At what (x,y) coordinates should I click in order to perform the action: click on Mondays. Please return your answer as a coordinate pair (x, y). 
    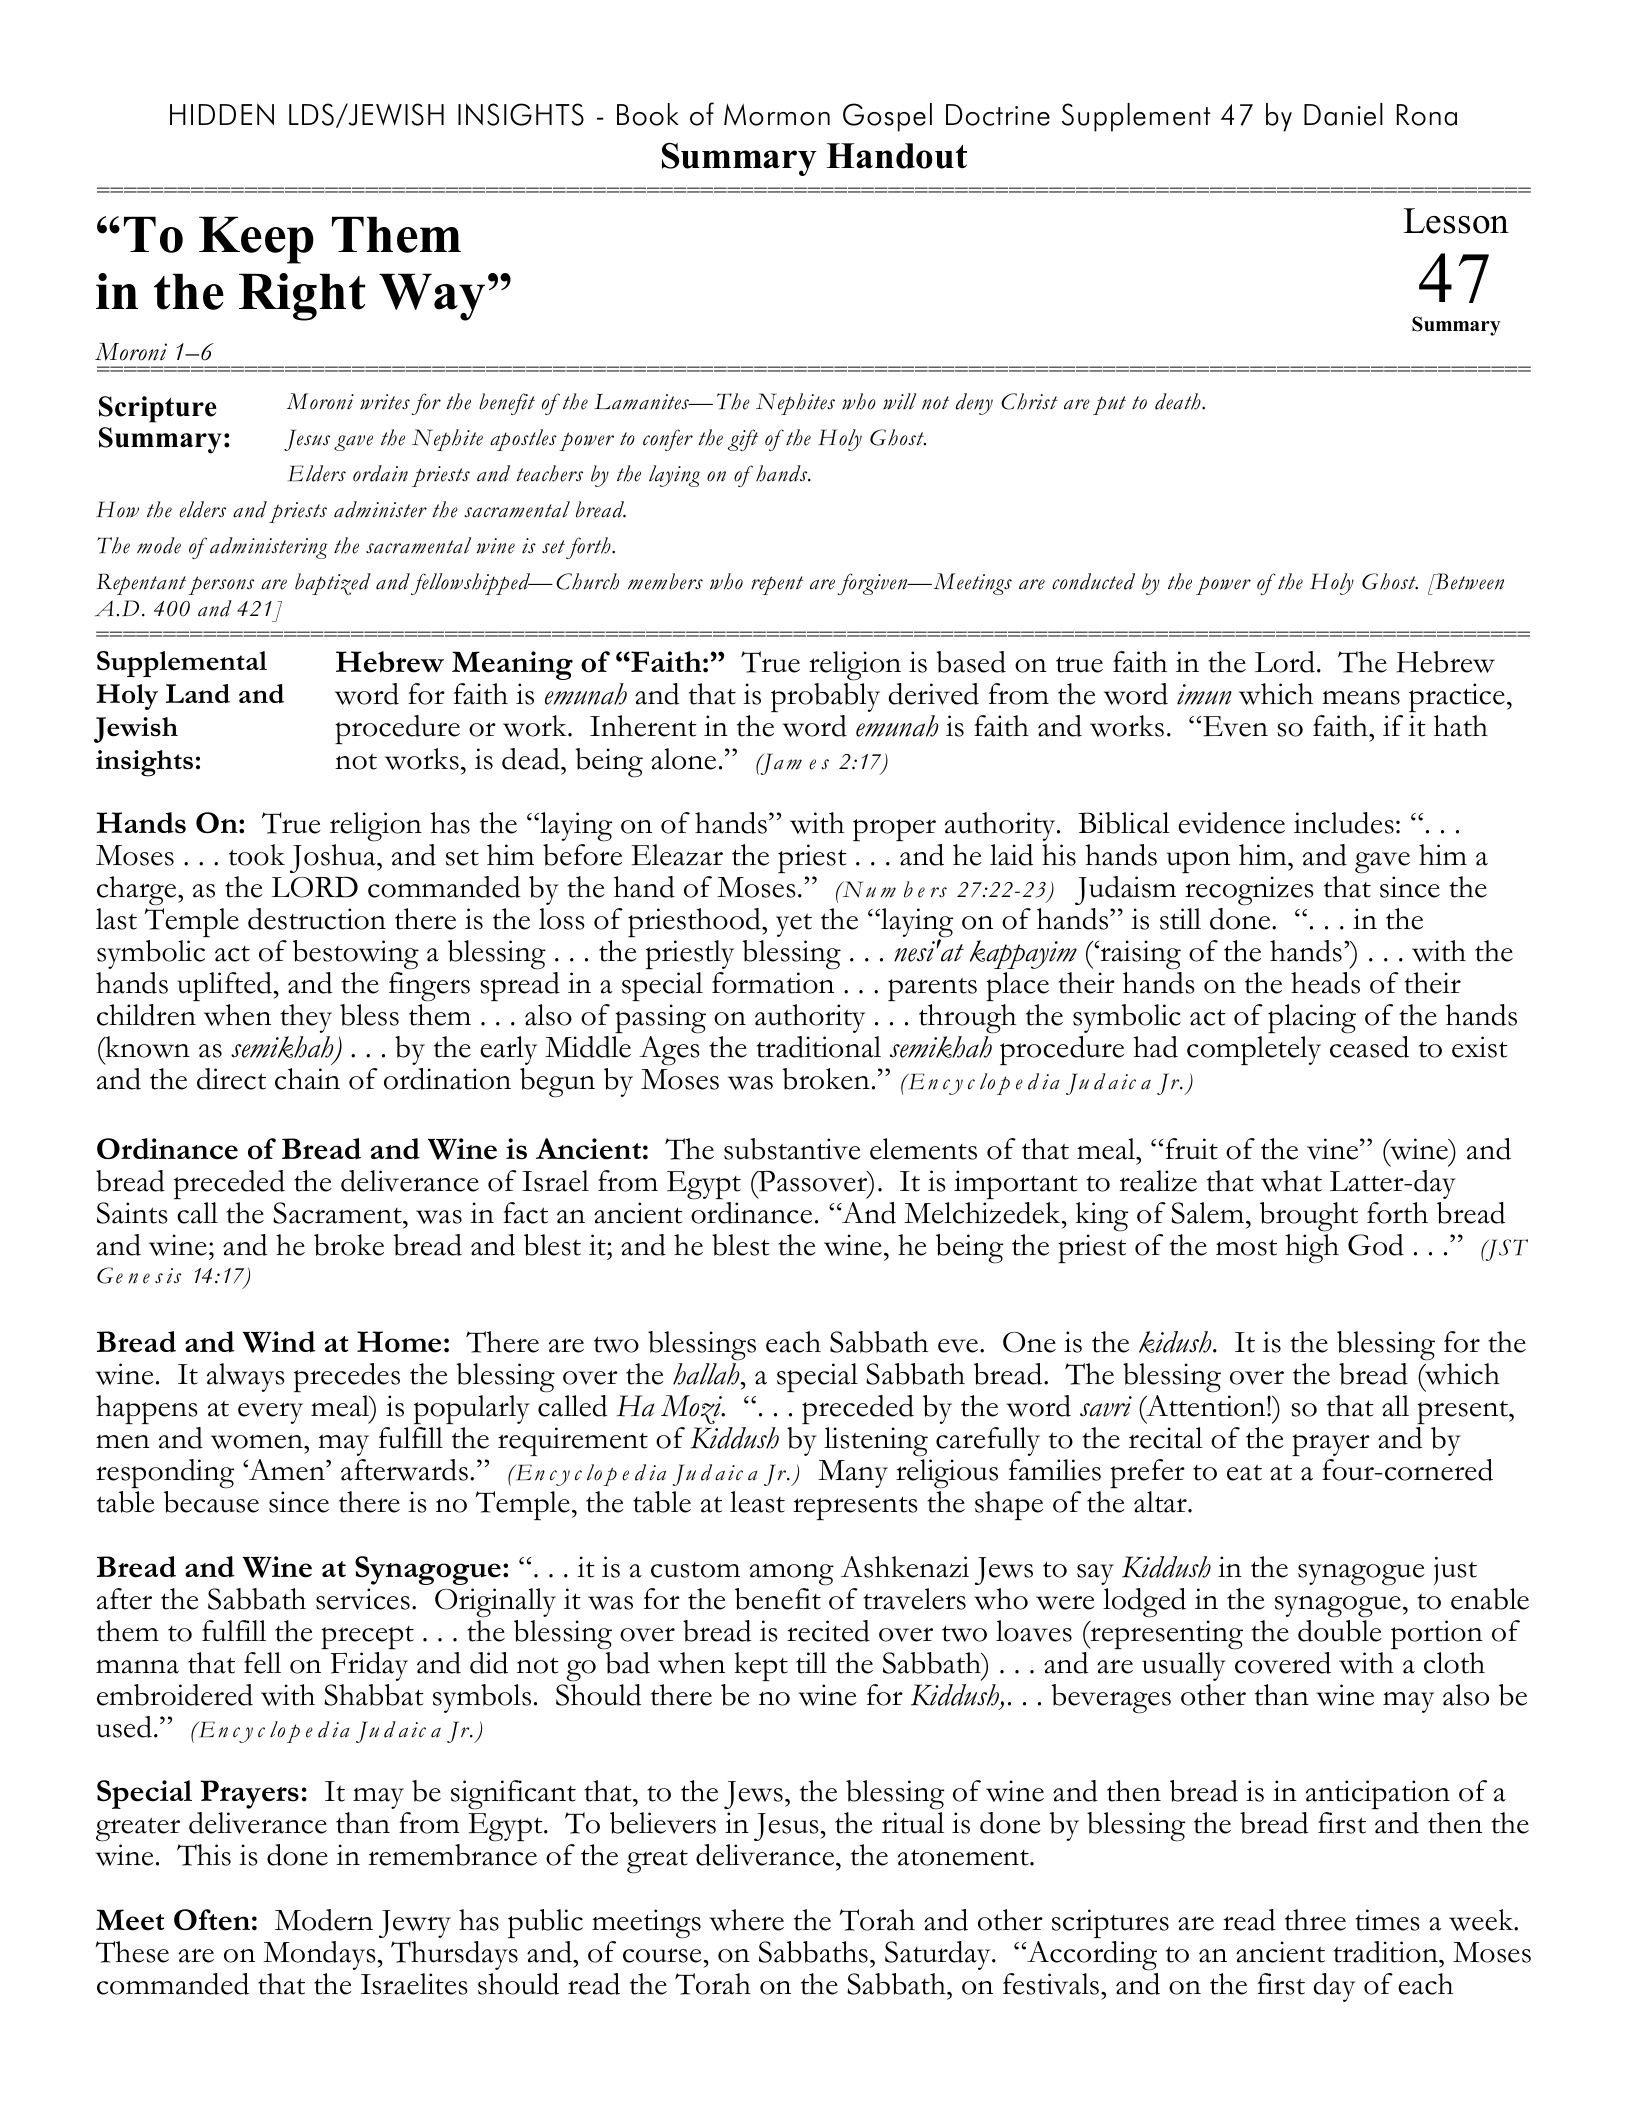
    Looking at the image, I should click on (320, 1955).
